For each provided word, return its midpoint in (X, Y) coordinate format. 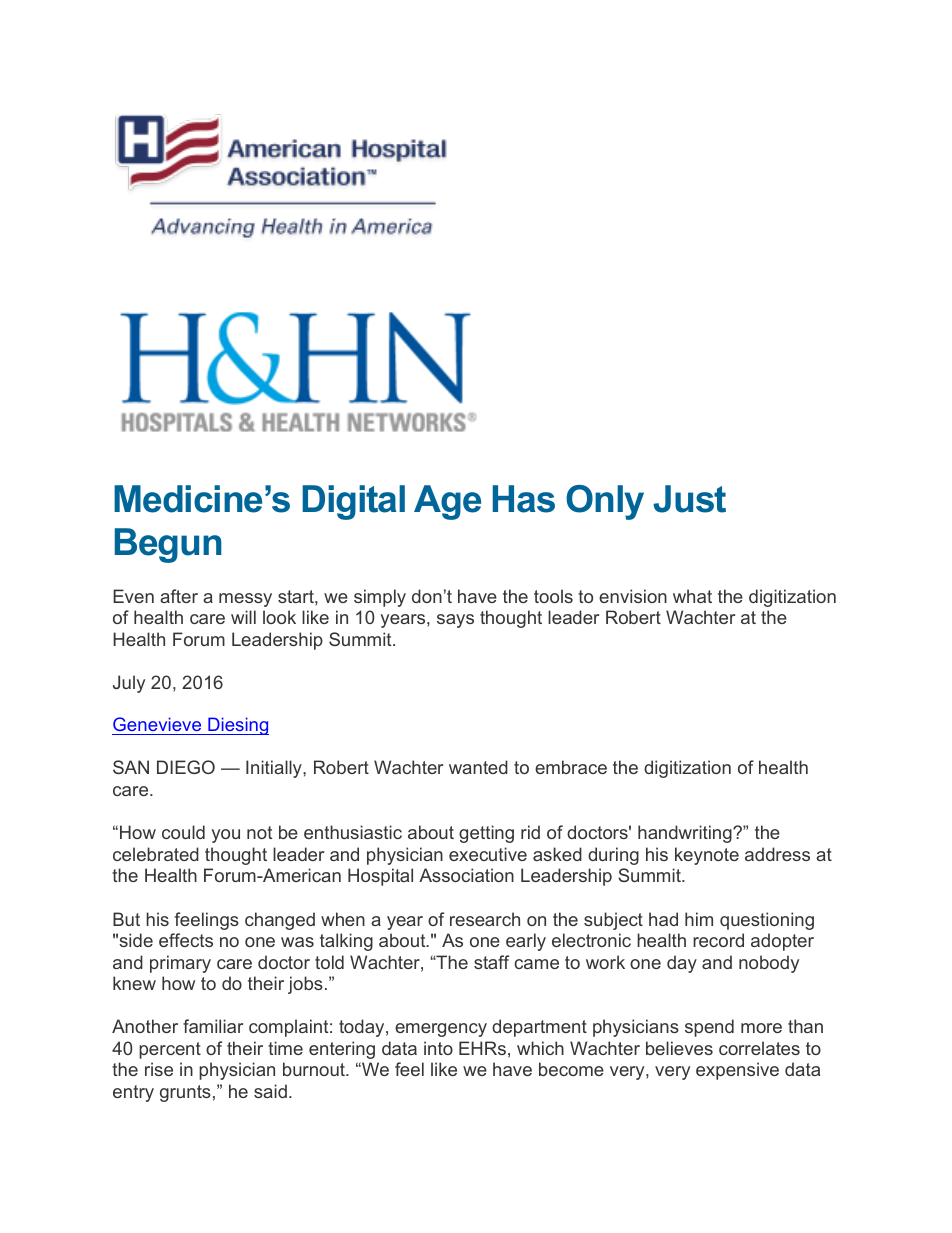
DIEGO (186, 767)
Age (447, 502)
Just (689, 499)
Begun (168, 545)
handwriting (686, 834)
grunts (185, 1093)
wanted (478, 767)
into (438, 1048)
